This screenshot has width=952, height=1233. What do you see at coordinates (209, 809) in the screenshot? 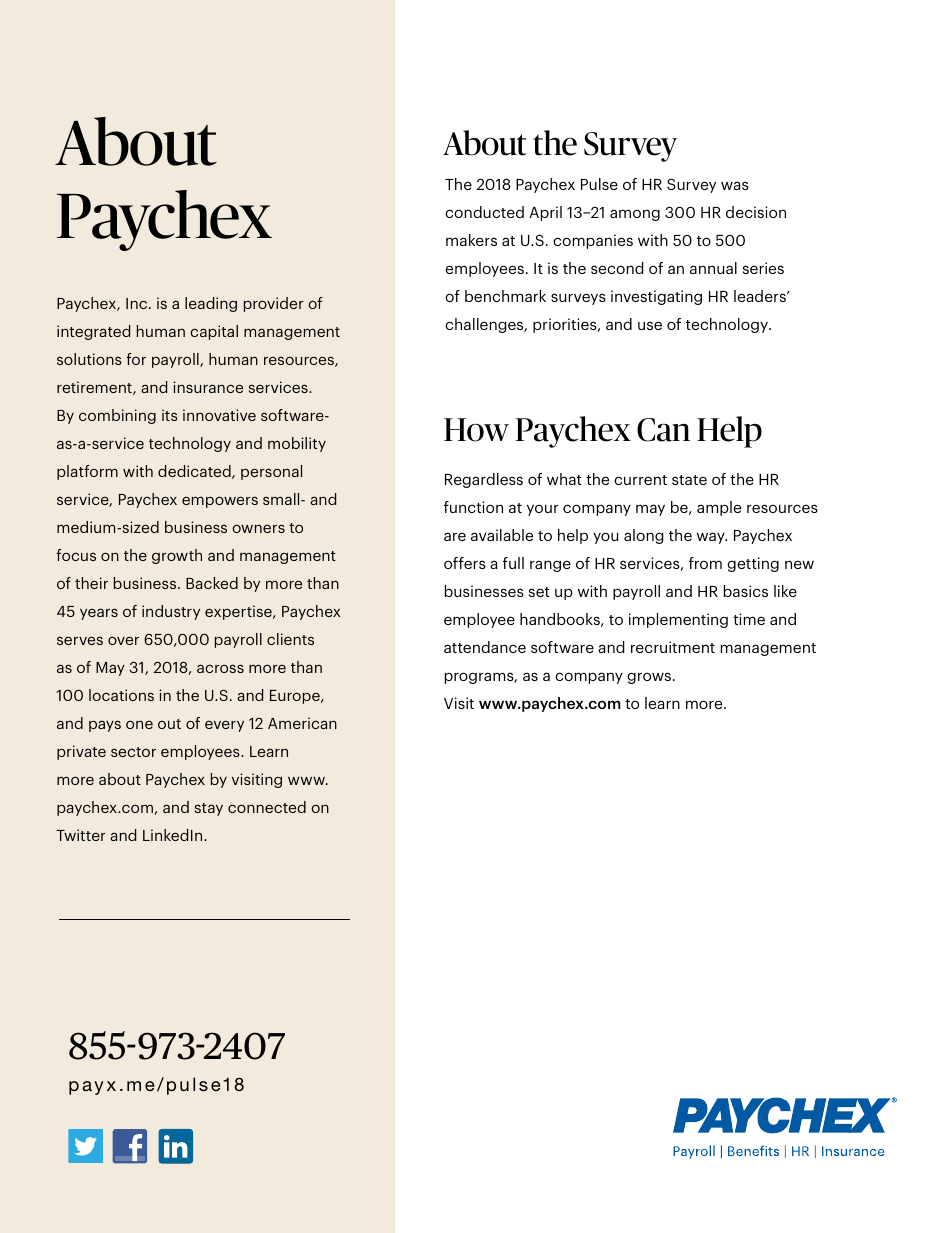
I see `stay` at bounding box center [209, 809].
